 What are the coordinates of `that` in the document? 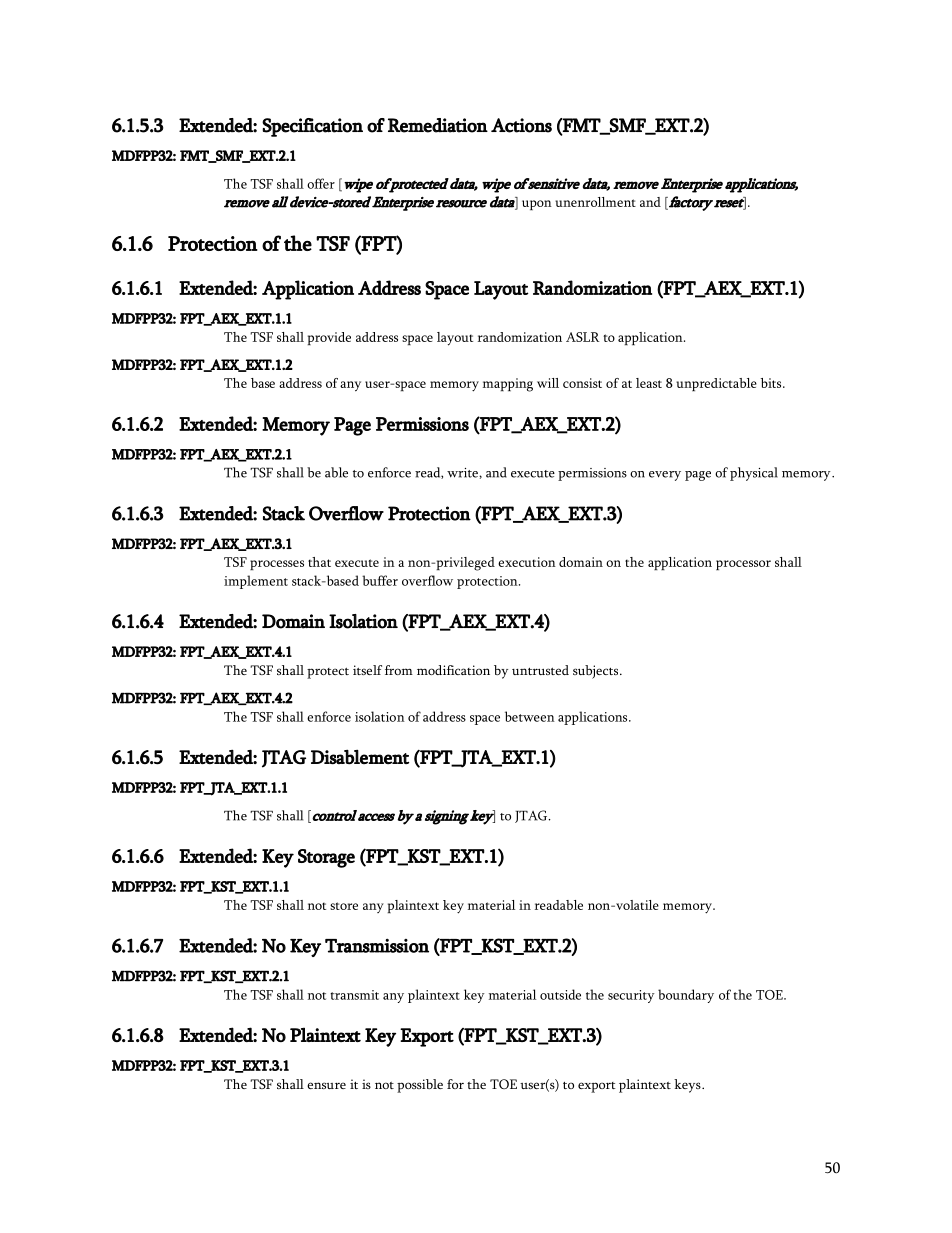 It's located at (319, 562).
